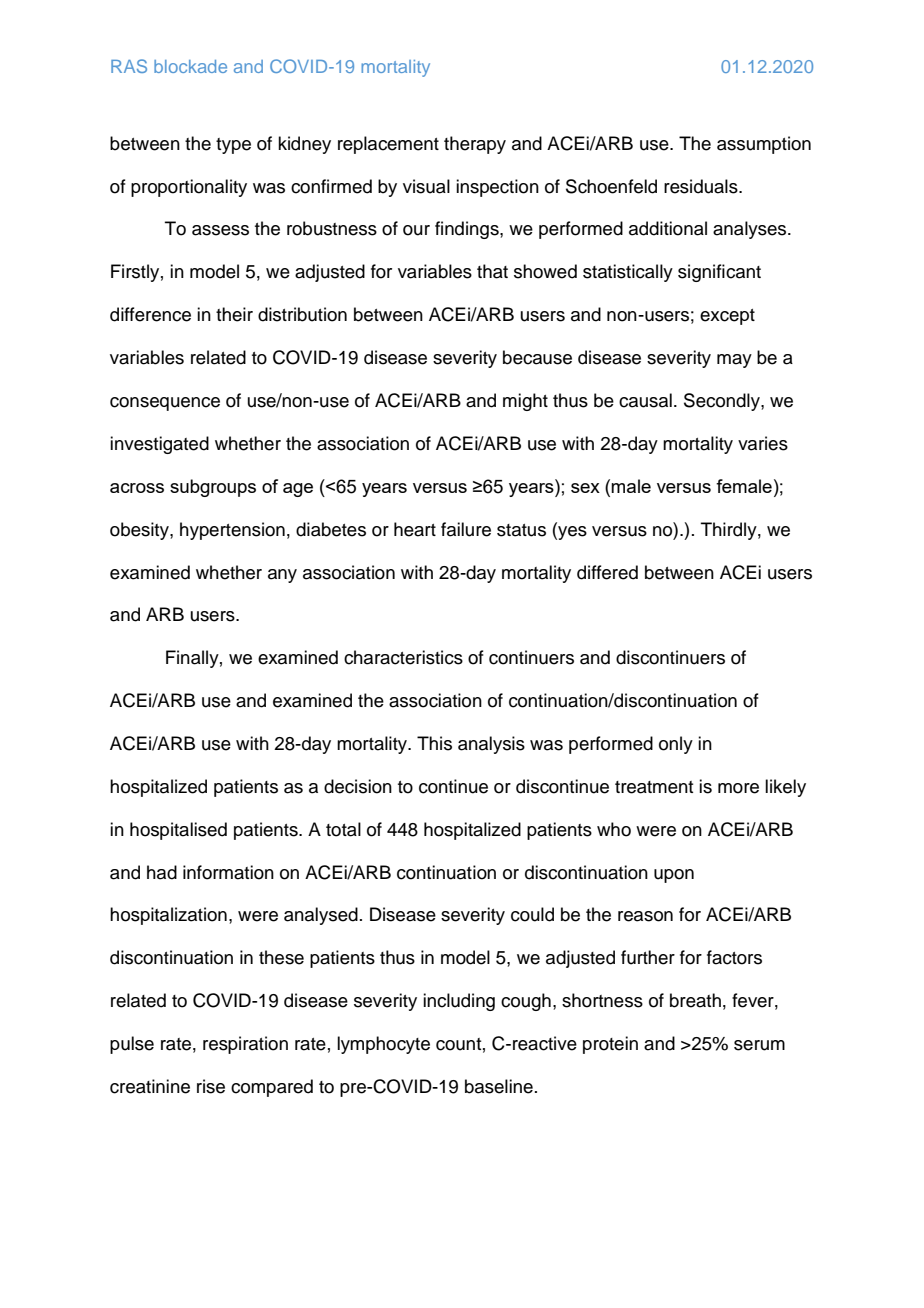  What do you see at coordinates (434, 743) in the screenshot?
I see `This` at bounding box center [434, 743].
